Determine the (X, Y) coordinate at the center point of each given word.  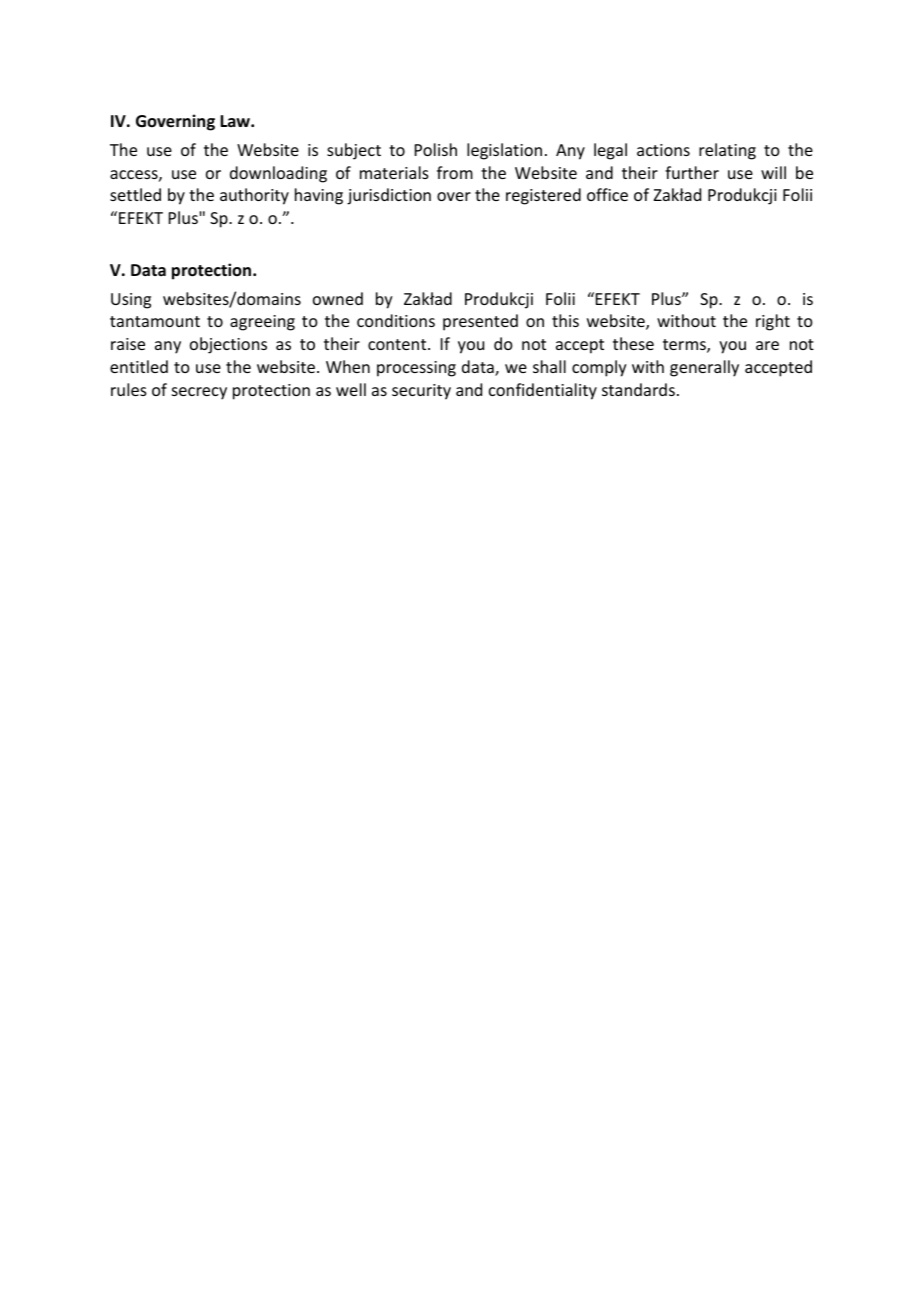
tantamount (155, 321)
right (773, 322)
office (607, 194)
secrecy (199, 393)
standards (638, 389)
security (421, 392)
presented (480, 322)
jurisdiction (389, 196)
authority (254, 196)
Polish (436, 149)
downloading (278, 174)
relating (727, 151)
